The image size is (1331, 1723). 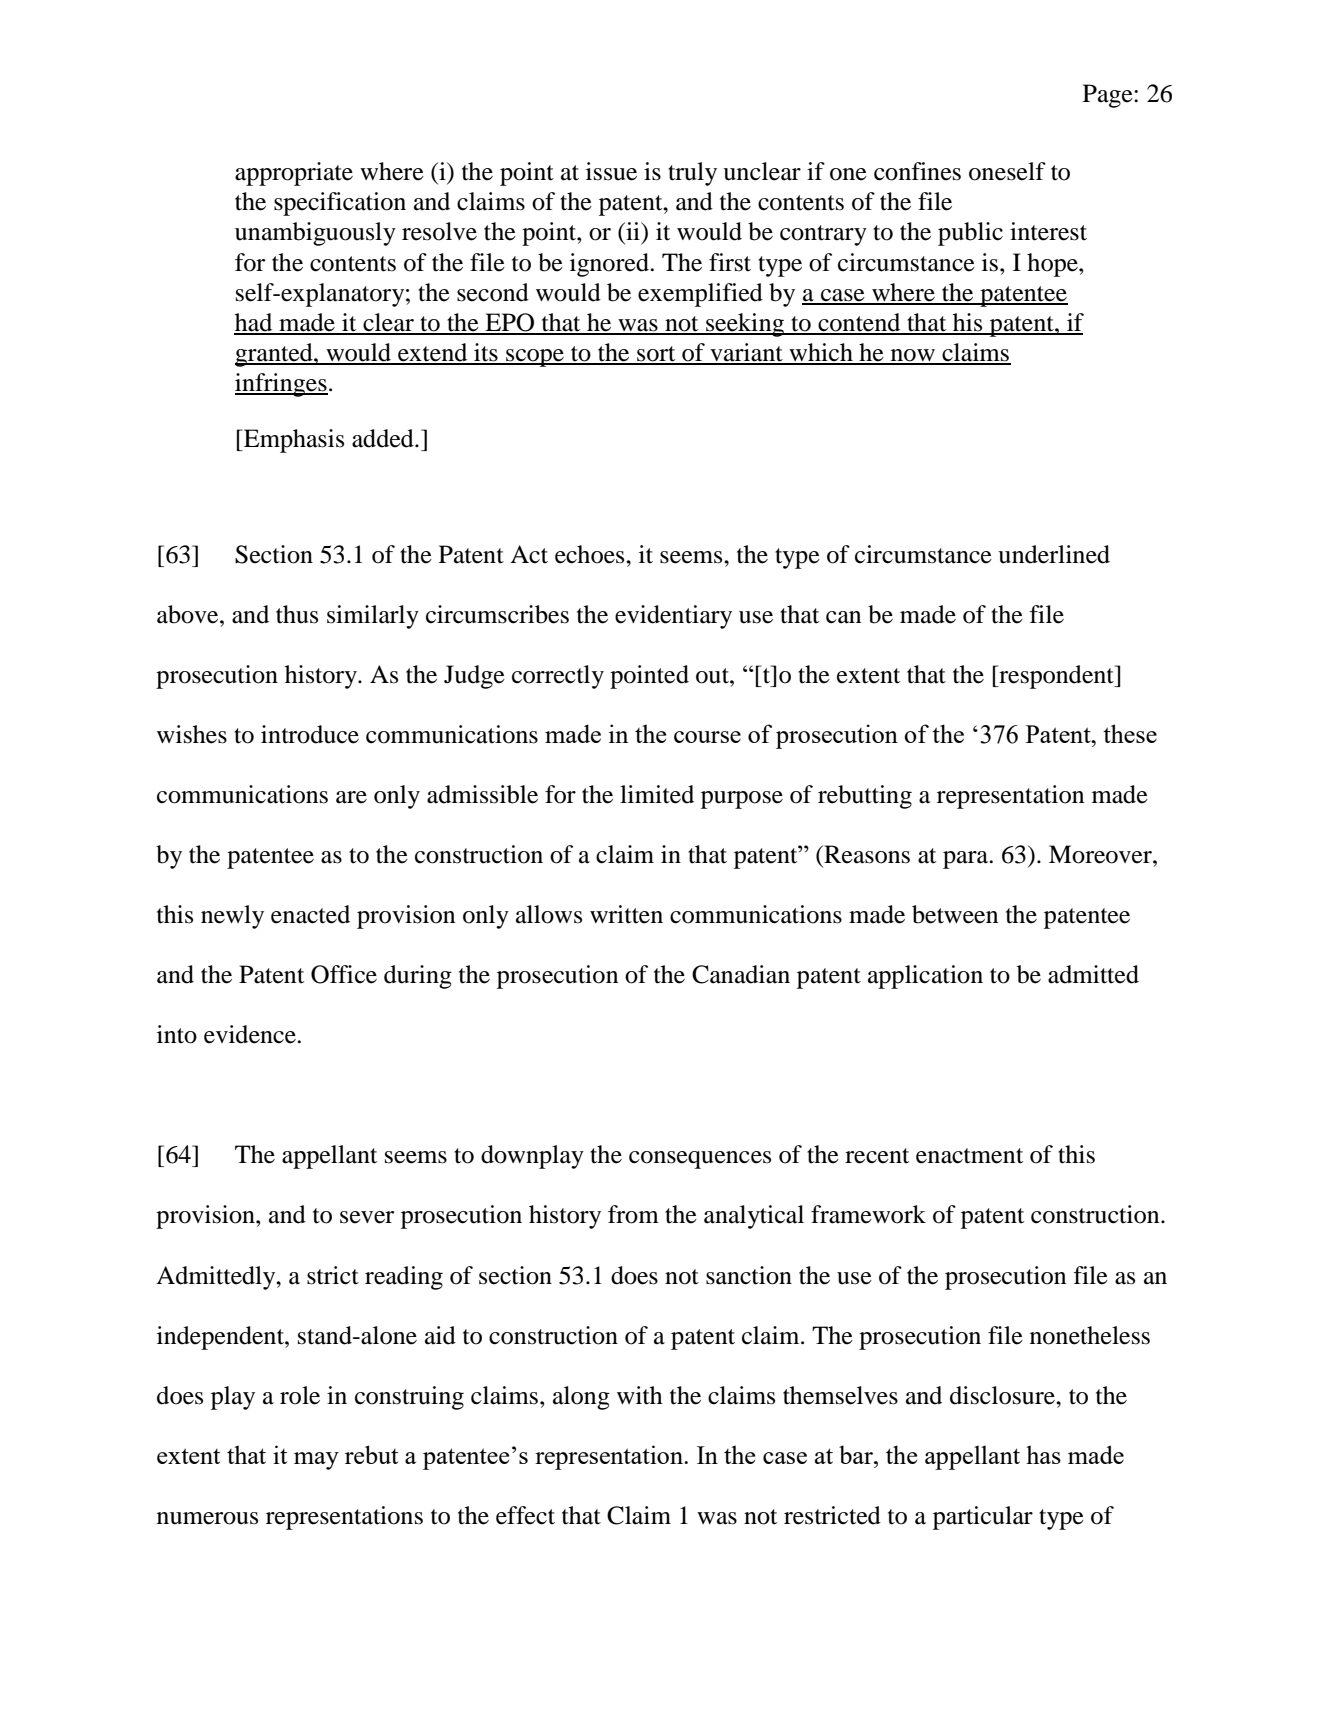 I want to click on issue, so click(x=611, y=171).
